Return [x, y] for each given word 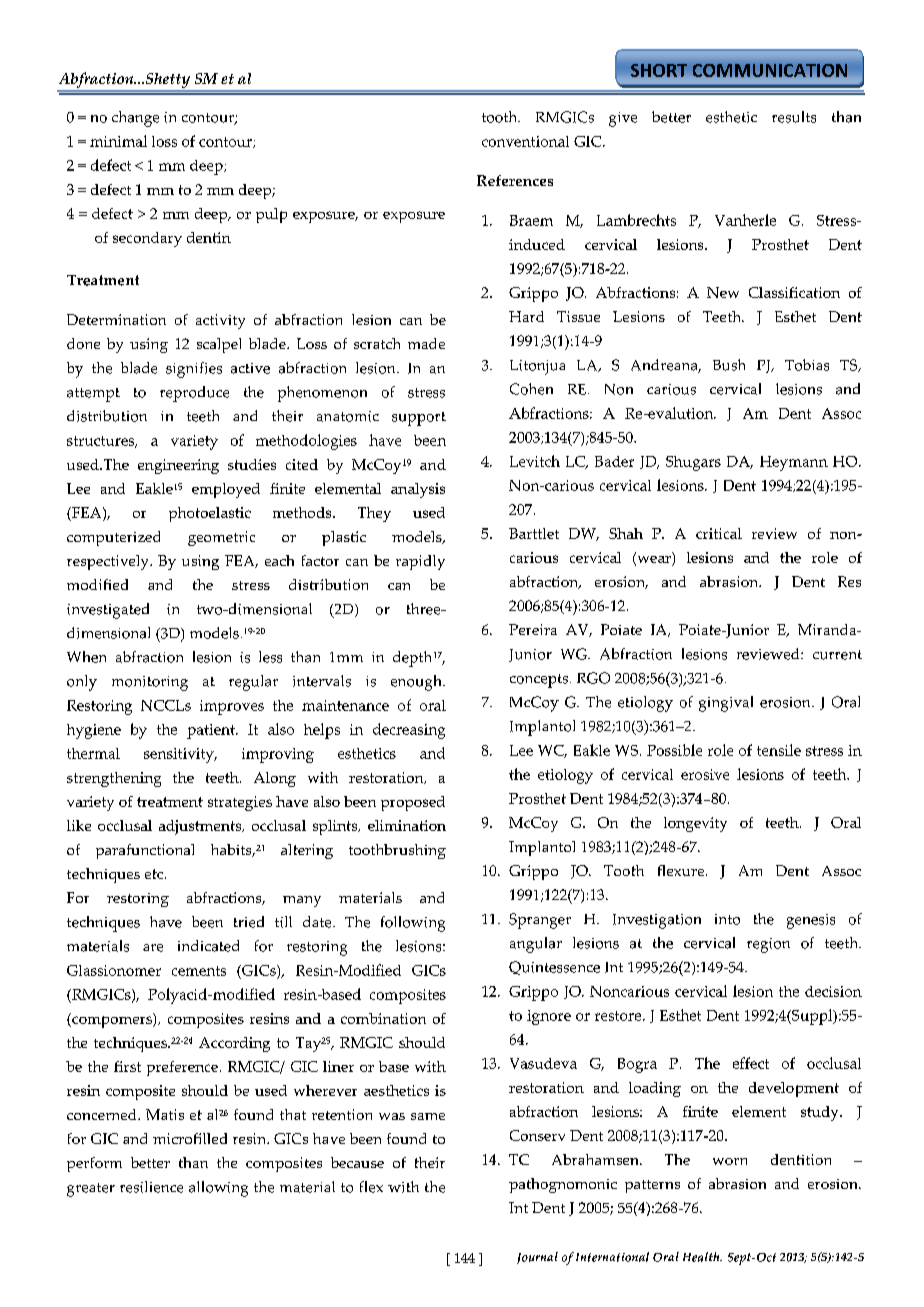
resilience [151, 1187]
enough [417, 683]
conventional [525, 141]
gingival [726, 704]
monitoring [150, 683]
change [135, 119]
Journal [537, 1258]
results [794, 117]
